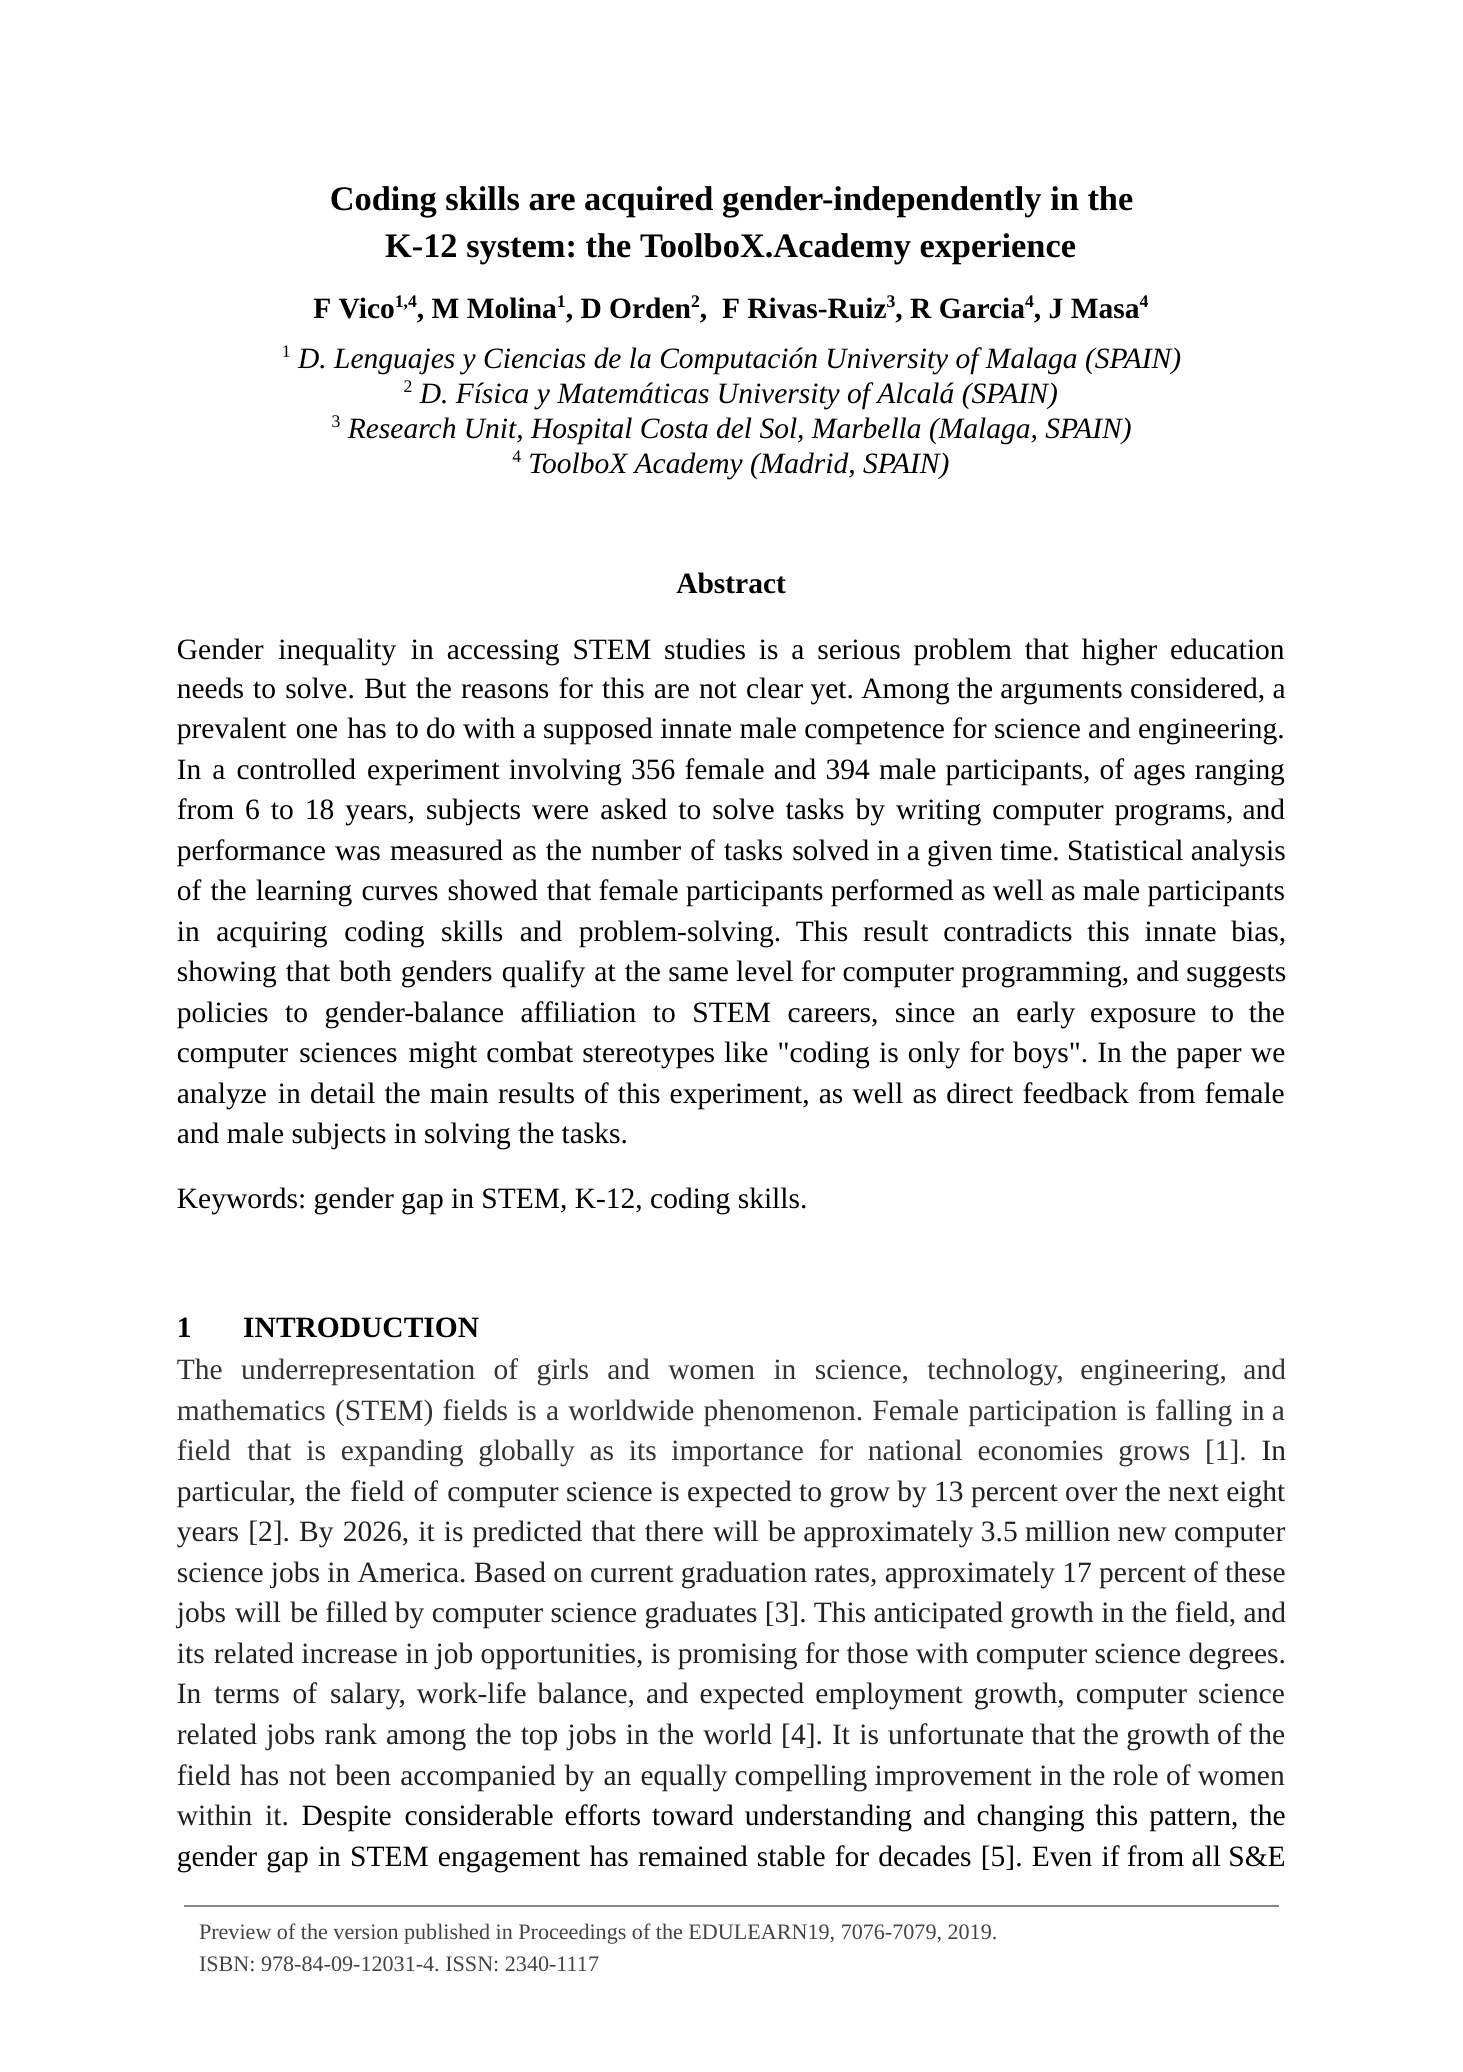 The width and height of the screenshot is (1463, 2072). I want to click on stable, so click(791, 1856).
